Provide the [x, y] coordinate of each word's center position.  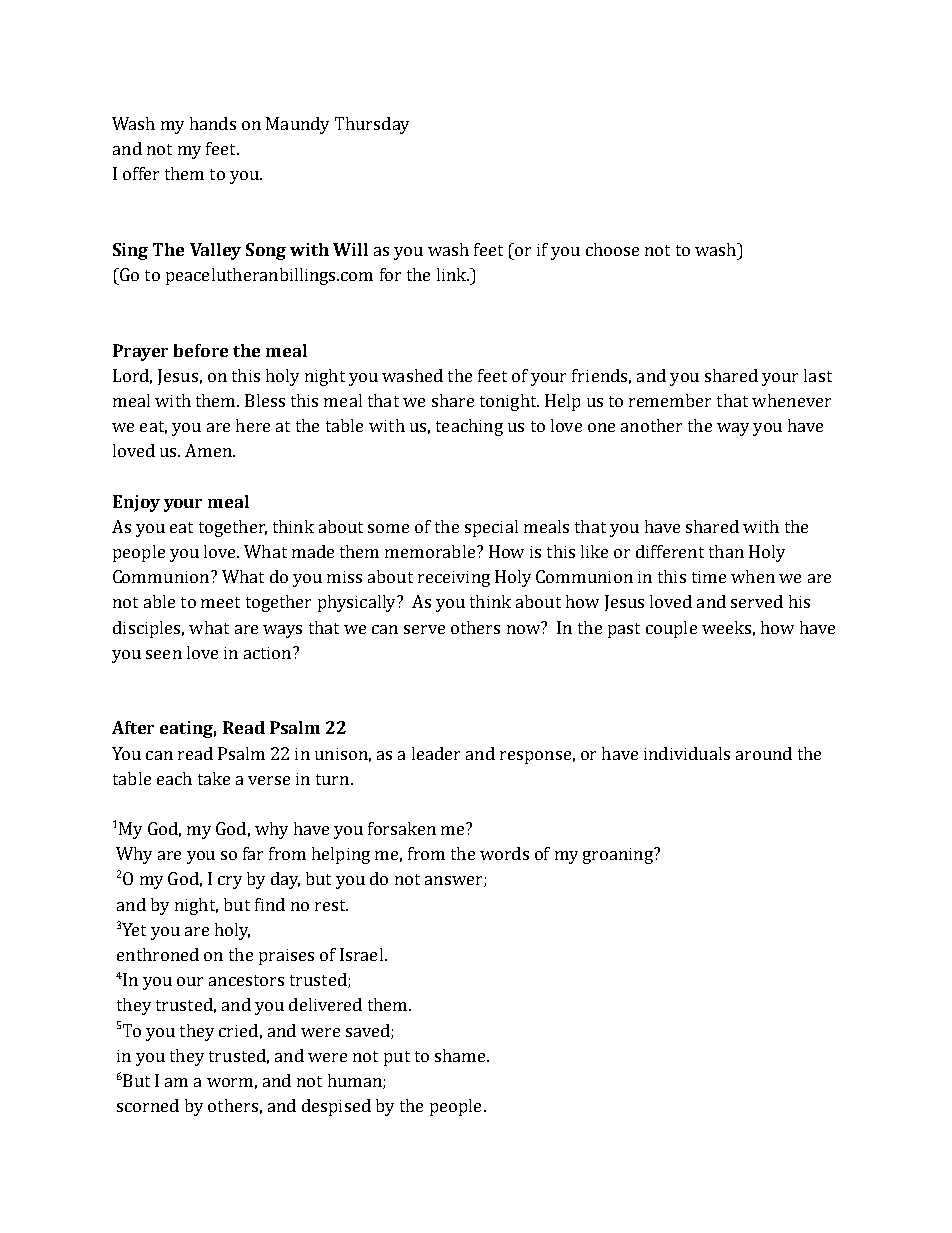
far [253, 853]
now [525, 628]
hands [213, 123]
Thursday [372, 125]
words [504, 853]
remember [670, 400]
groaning [619, 856]
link [453, 274]
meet [220, 602]
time [709, 577]
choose [612, 249]
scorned [148, 1105]
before [201, 350]
